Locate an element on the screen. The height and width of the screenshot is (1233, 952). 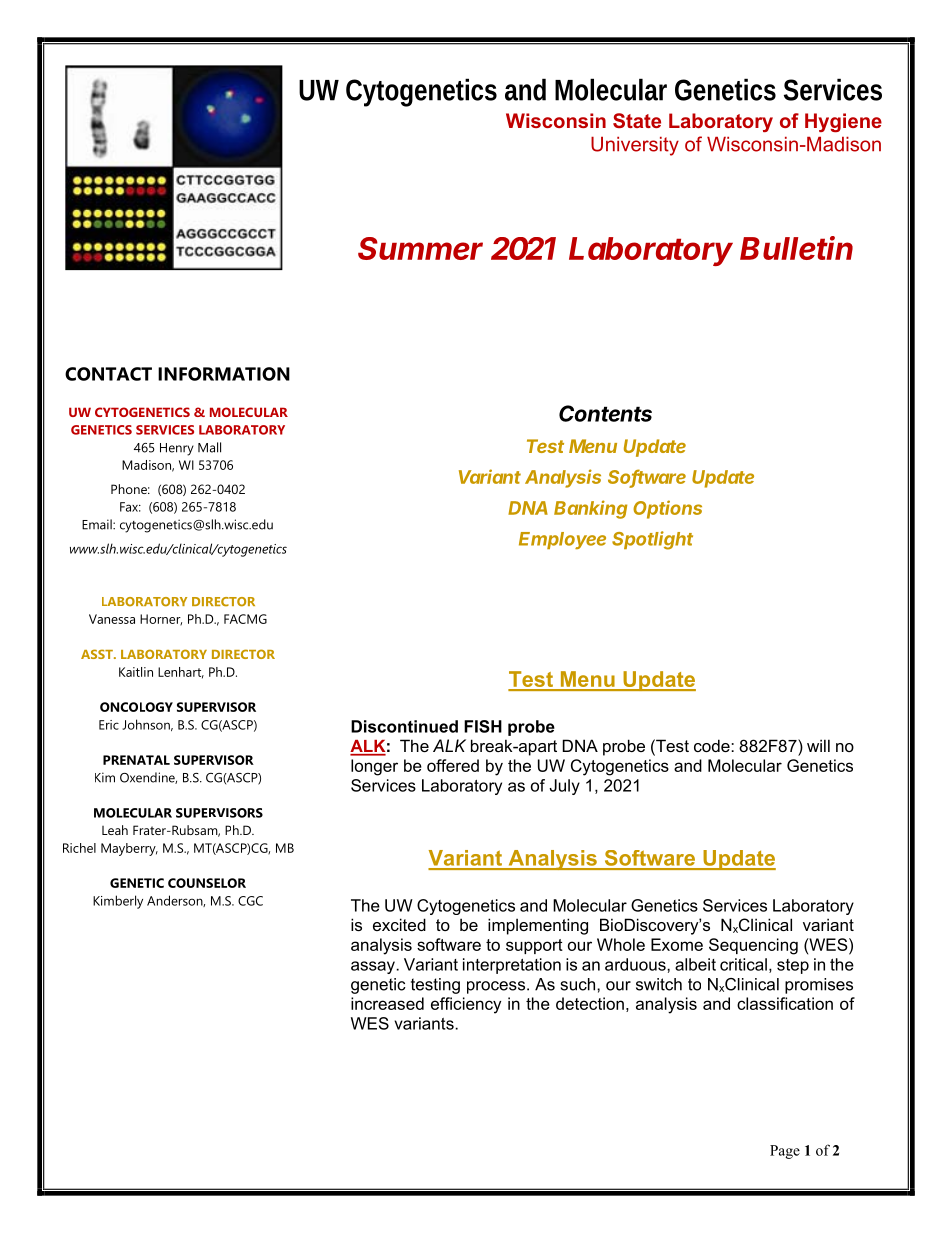
efficiency is located at coordinates (466, 1005).
